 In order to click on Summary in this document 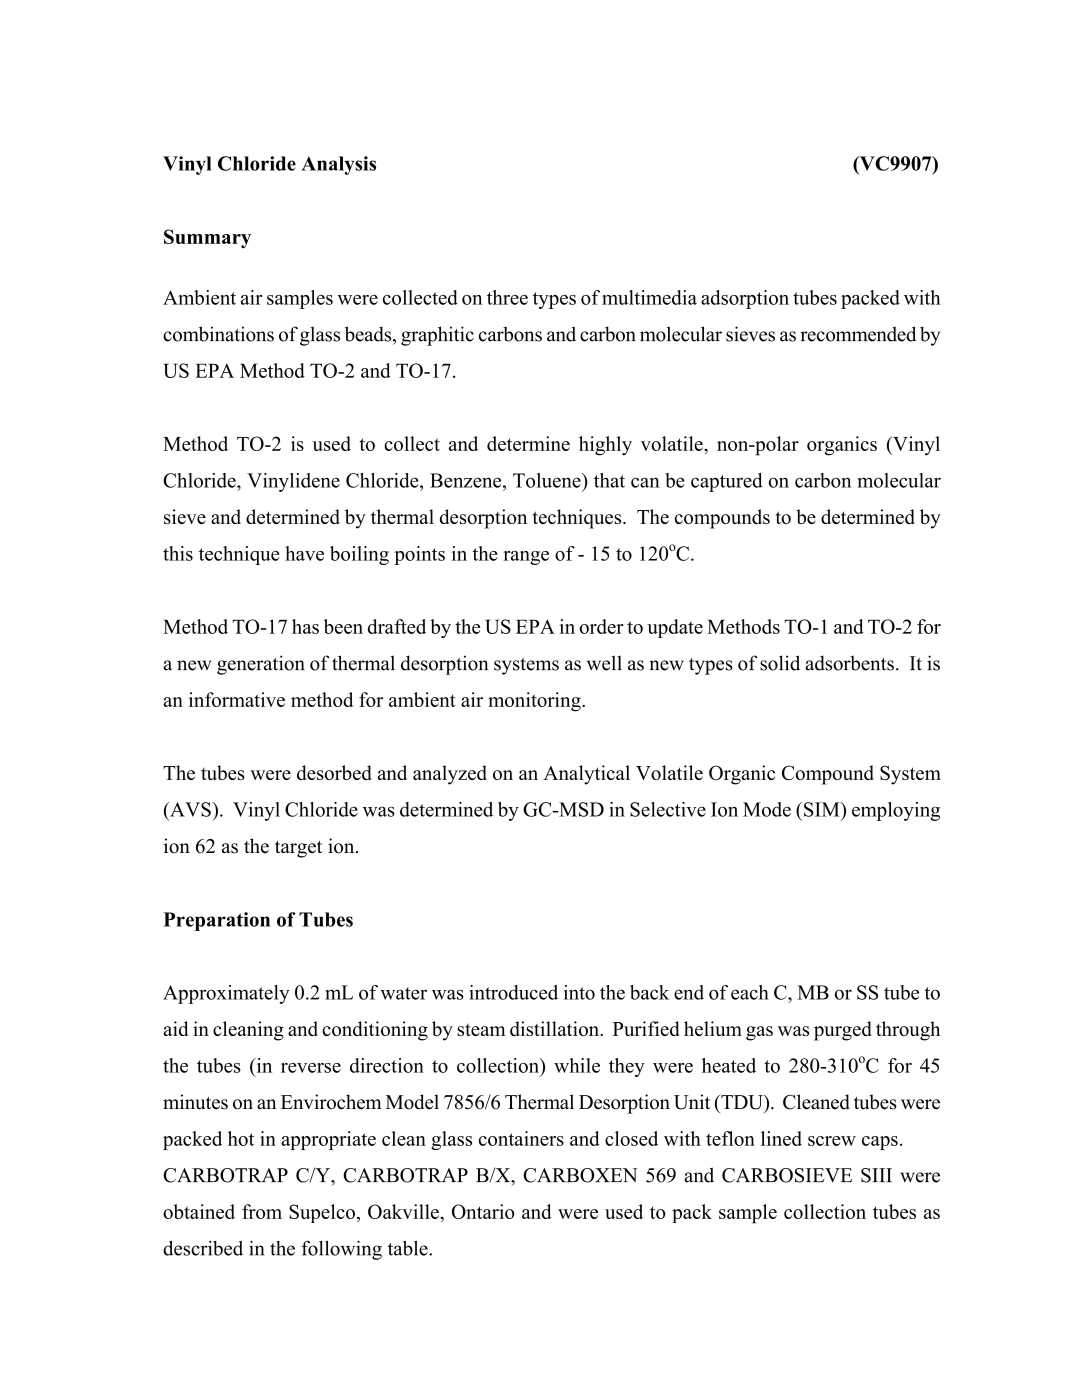, I will do `click(207, 239)`.
